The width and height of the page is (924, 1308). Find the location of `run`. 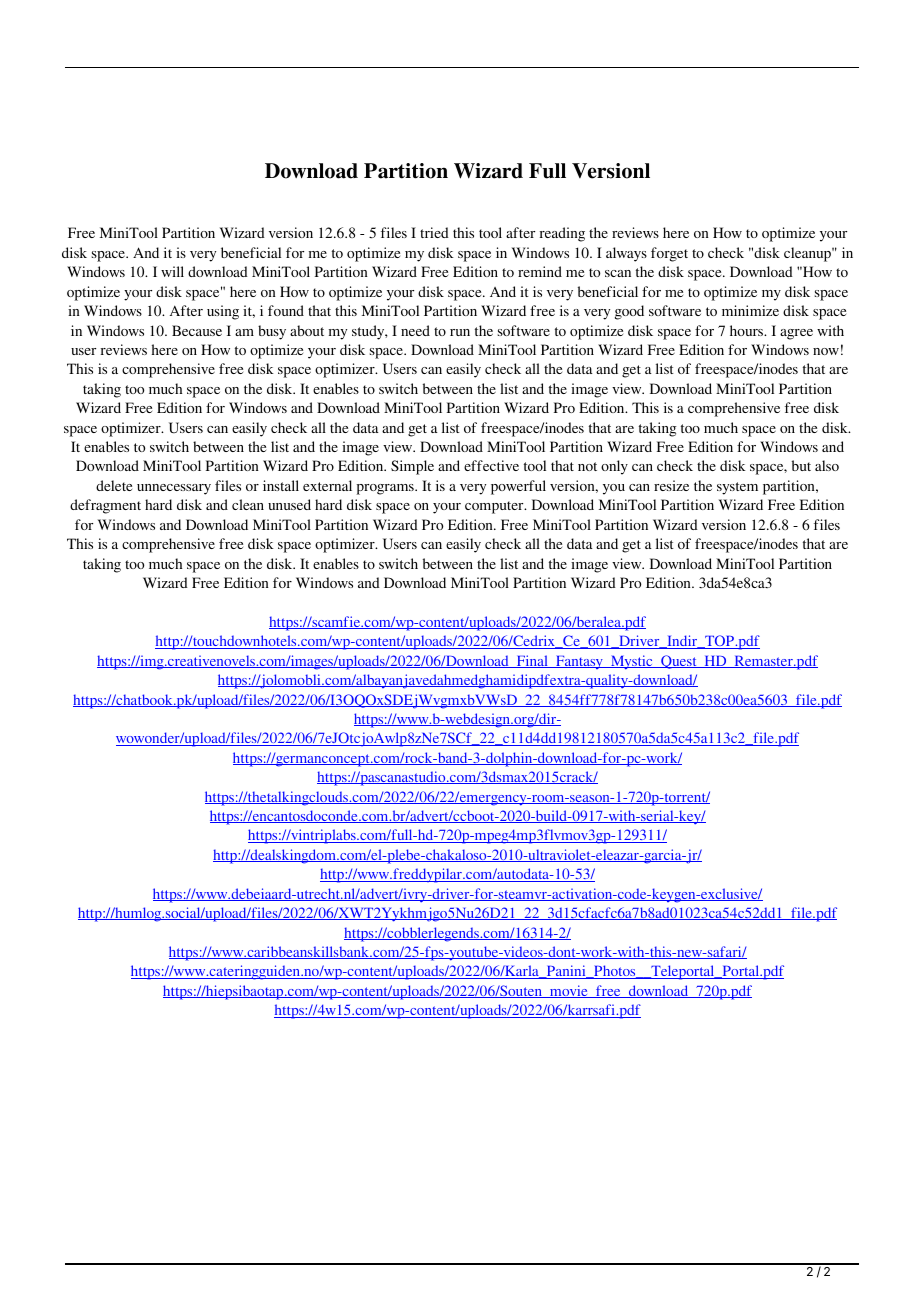

run is located at coordinates (460, 332).
